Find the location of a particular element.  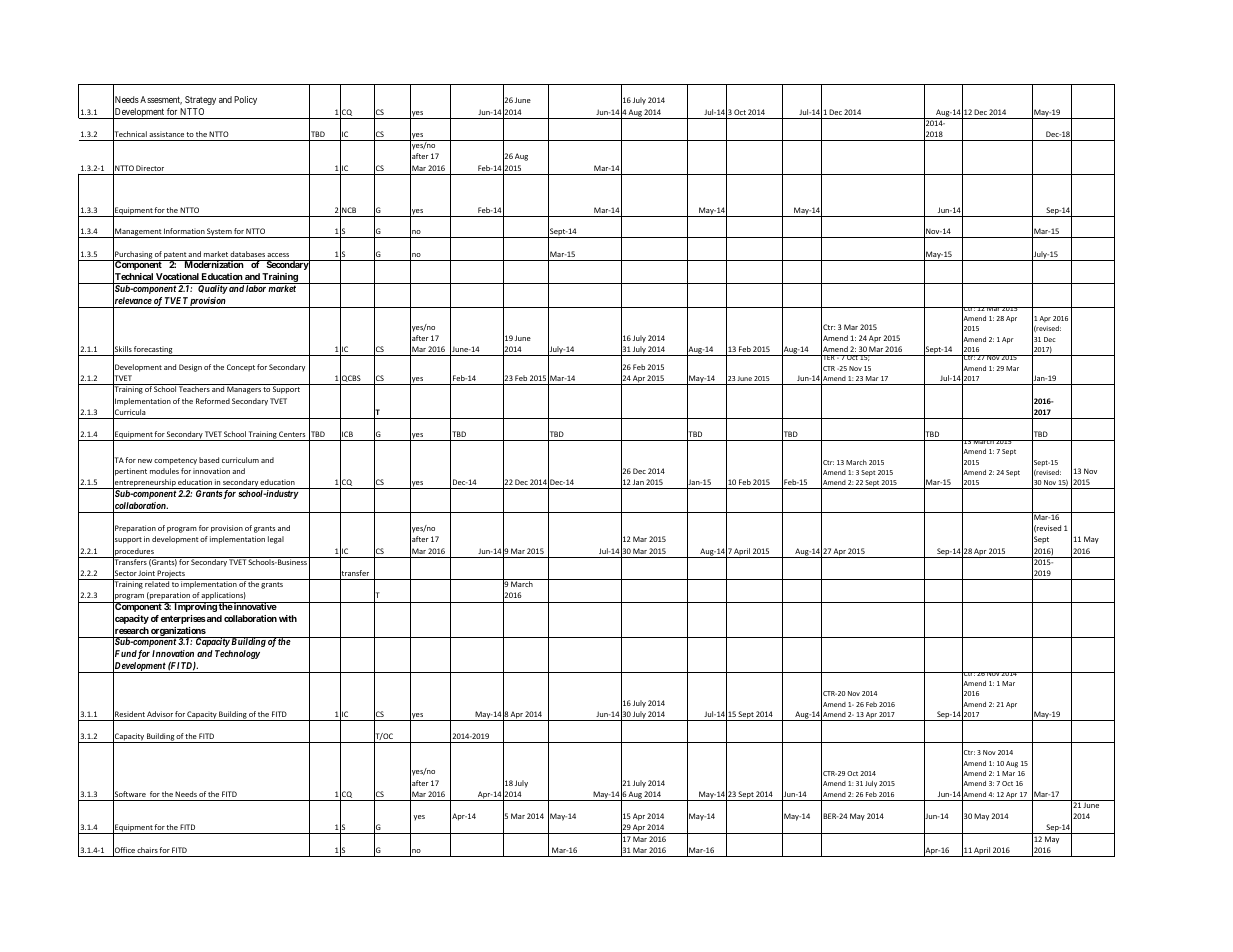

with is located at coordinates (288, 618).
